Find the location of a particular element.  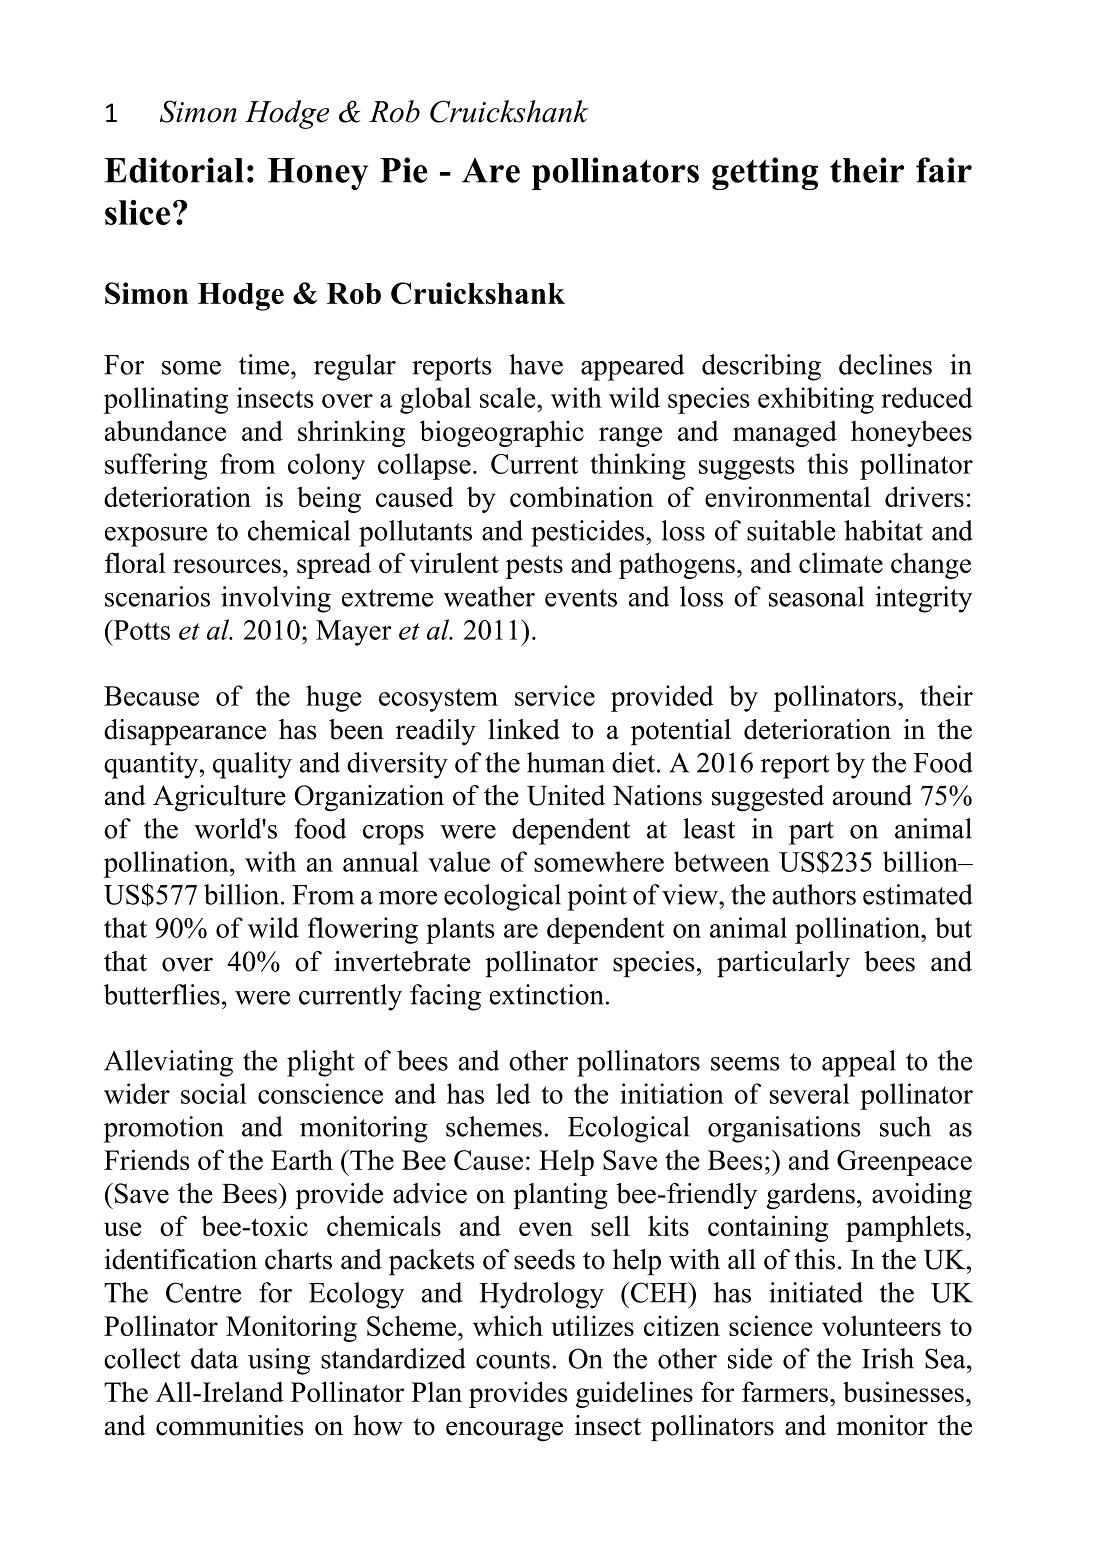

several is located at coordinates (810, 1093).
